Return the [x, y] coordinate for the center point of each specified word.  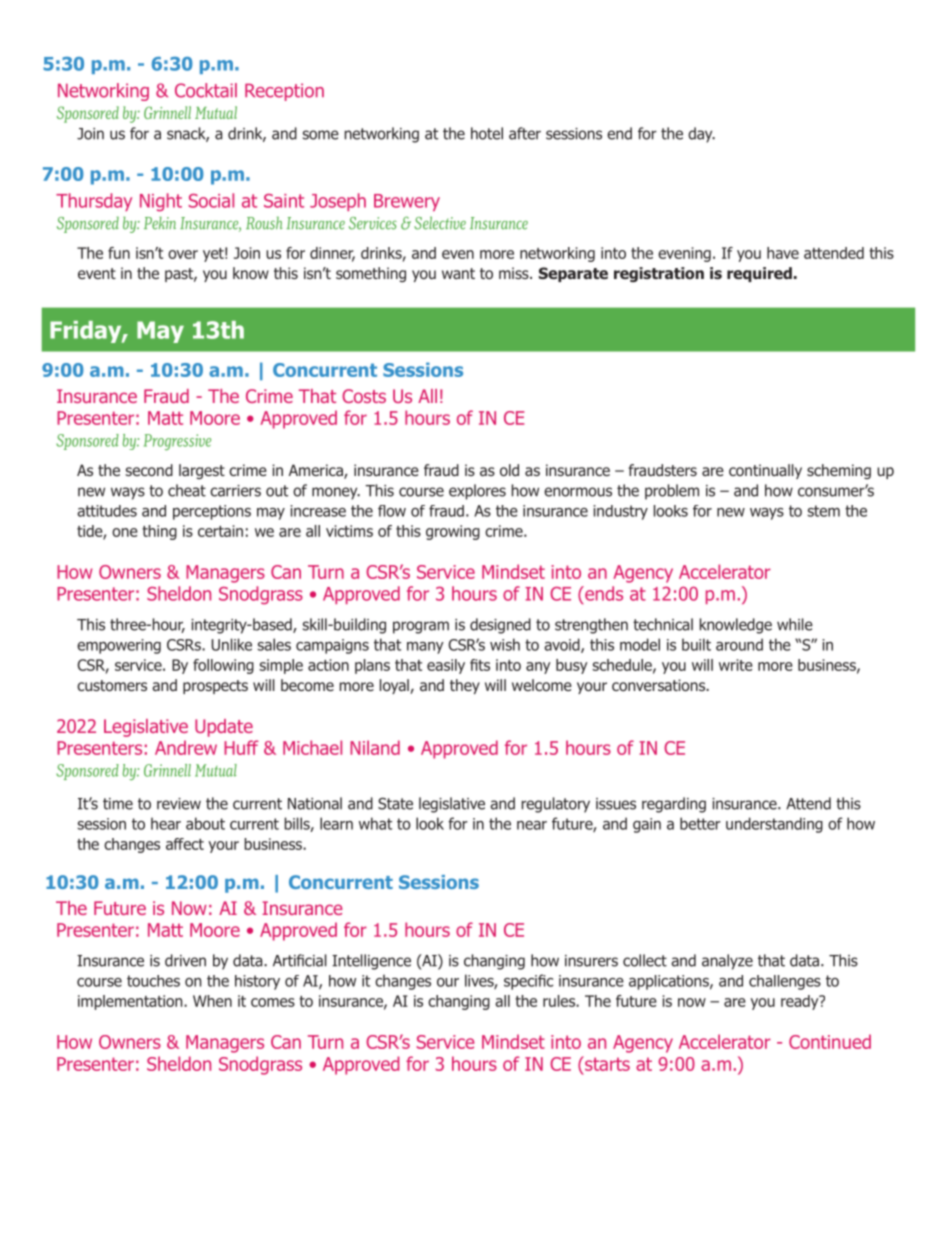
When [212, 1001]
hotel [487, 133]
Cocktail [206, 90]
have [783, 253]
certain [220, 531]
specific [528, 982]
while [795, 624]
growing [453, 532]
